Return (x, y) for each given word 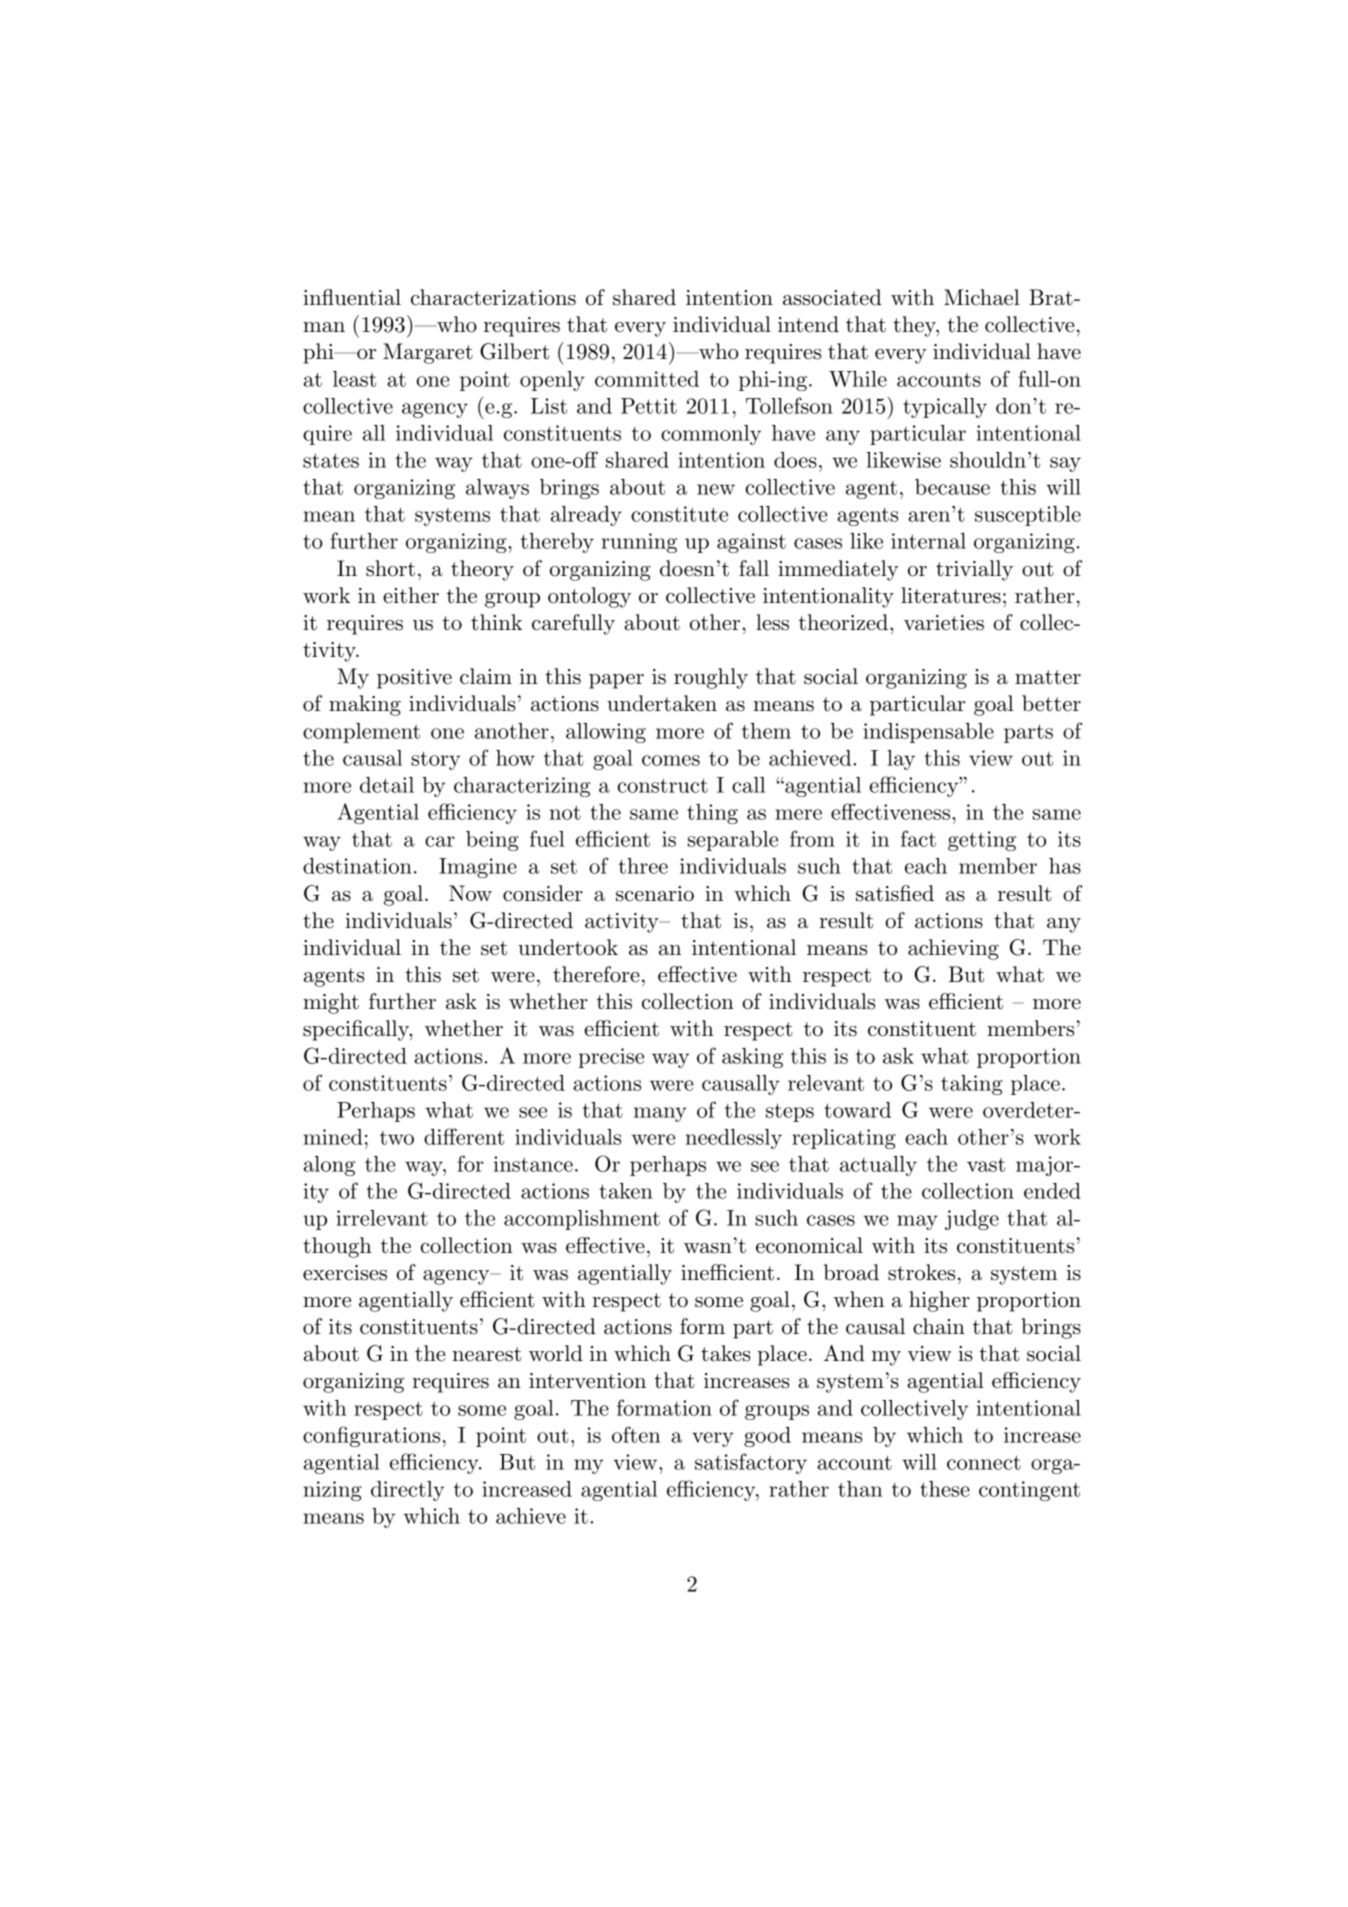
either (411, 595)
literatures (951, 595)
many (660, 1114)
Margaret (428, 353)
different (464, 1136)
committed (647, 379)
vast (986, 1165)
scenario (655, 894)
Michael (982, 297)
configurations (371, 1436)
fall (754, 568)
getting (982, 841)
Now (470, 893)
